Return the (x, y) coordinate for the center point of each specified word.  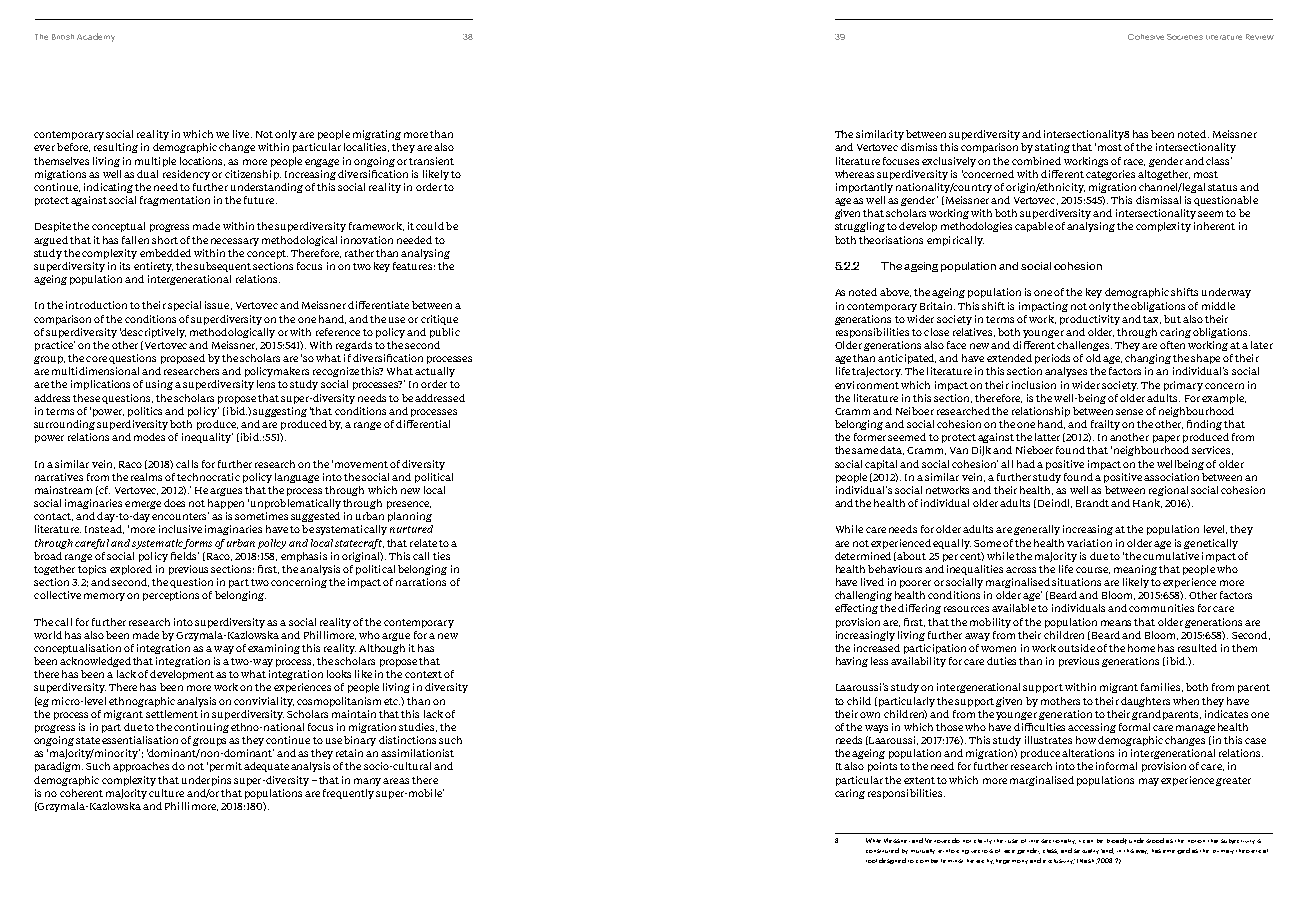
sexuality (1088, 851)
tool (871, 861)
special (184, 306)
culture (166, 793)
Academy (96, 37)
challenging (863, 596)
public (445, 333)
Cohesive (1146, 37)
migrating (377, 135)
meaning (1135, 570)
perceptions (171, 596)
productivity (1090, 320)
